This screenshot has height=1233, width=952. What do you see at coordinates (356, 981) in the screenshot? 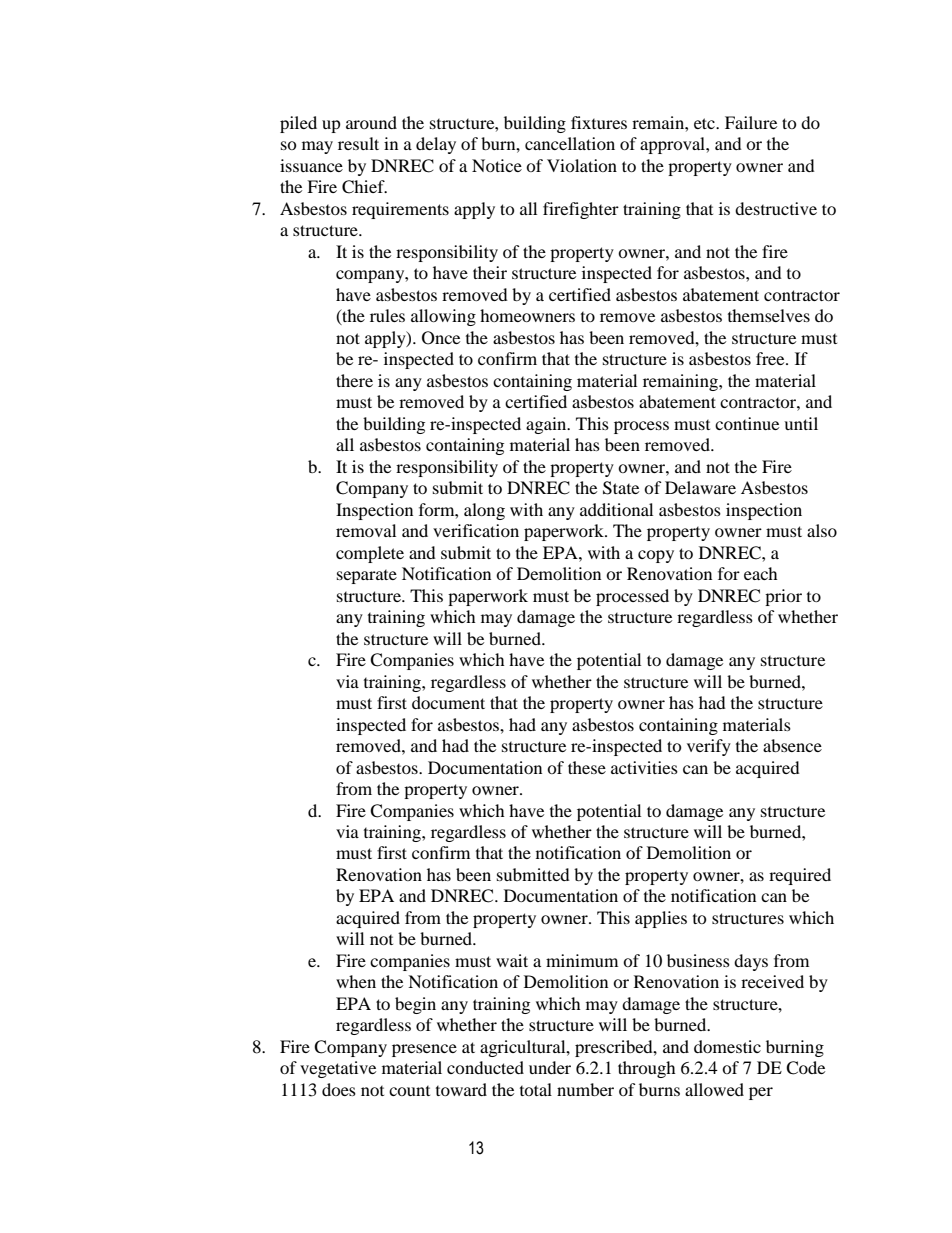
I see `when` at bounding box center [356, 981].
